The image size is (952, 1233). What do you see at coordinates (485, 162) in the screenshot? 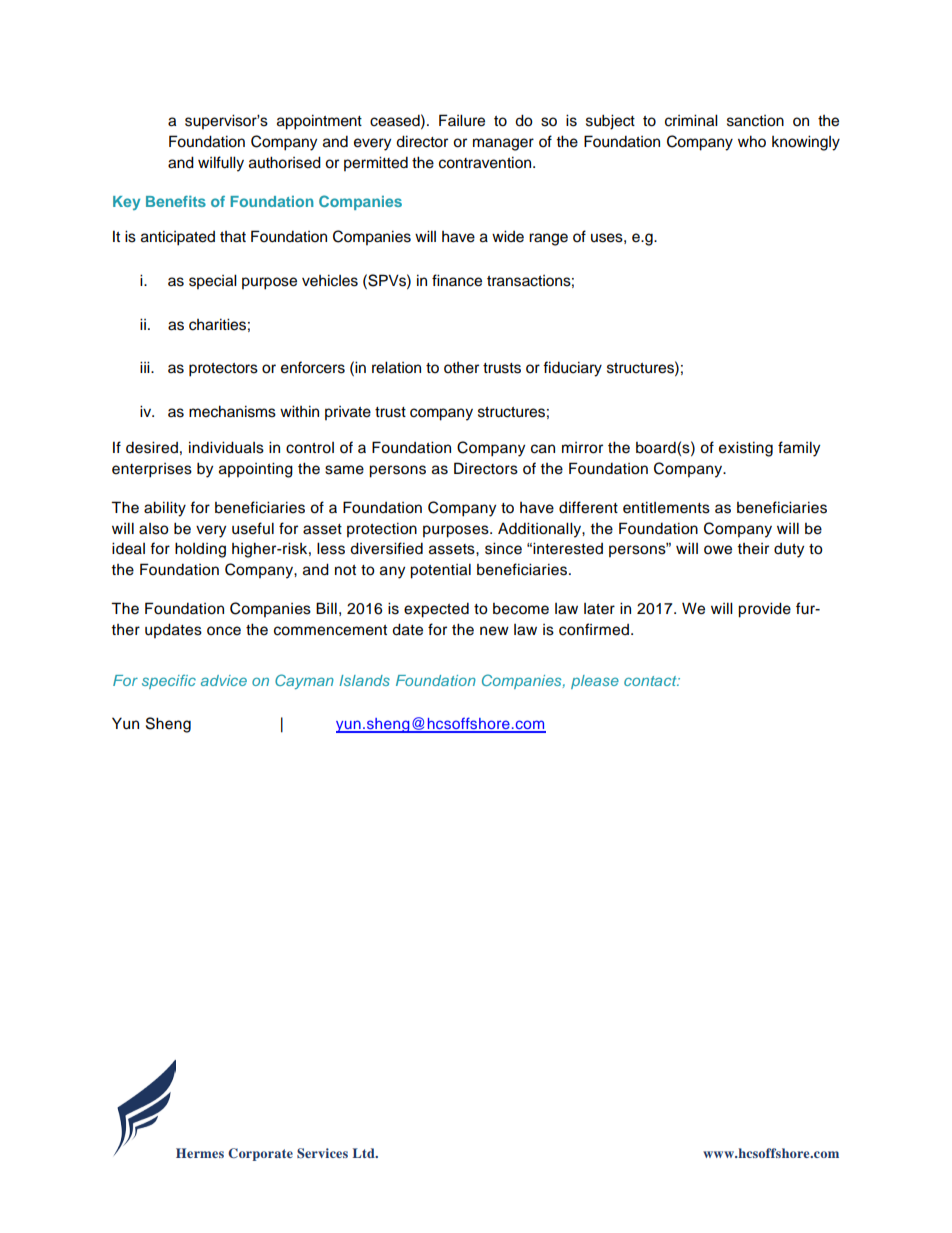
I see `contravention` at bounding box center [485, 162].
